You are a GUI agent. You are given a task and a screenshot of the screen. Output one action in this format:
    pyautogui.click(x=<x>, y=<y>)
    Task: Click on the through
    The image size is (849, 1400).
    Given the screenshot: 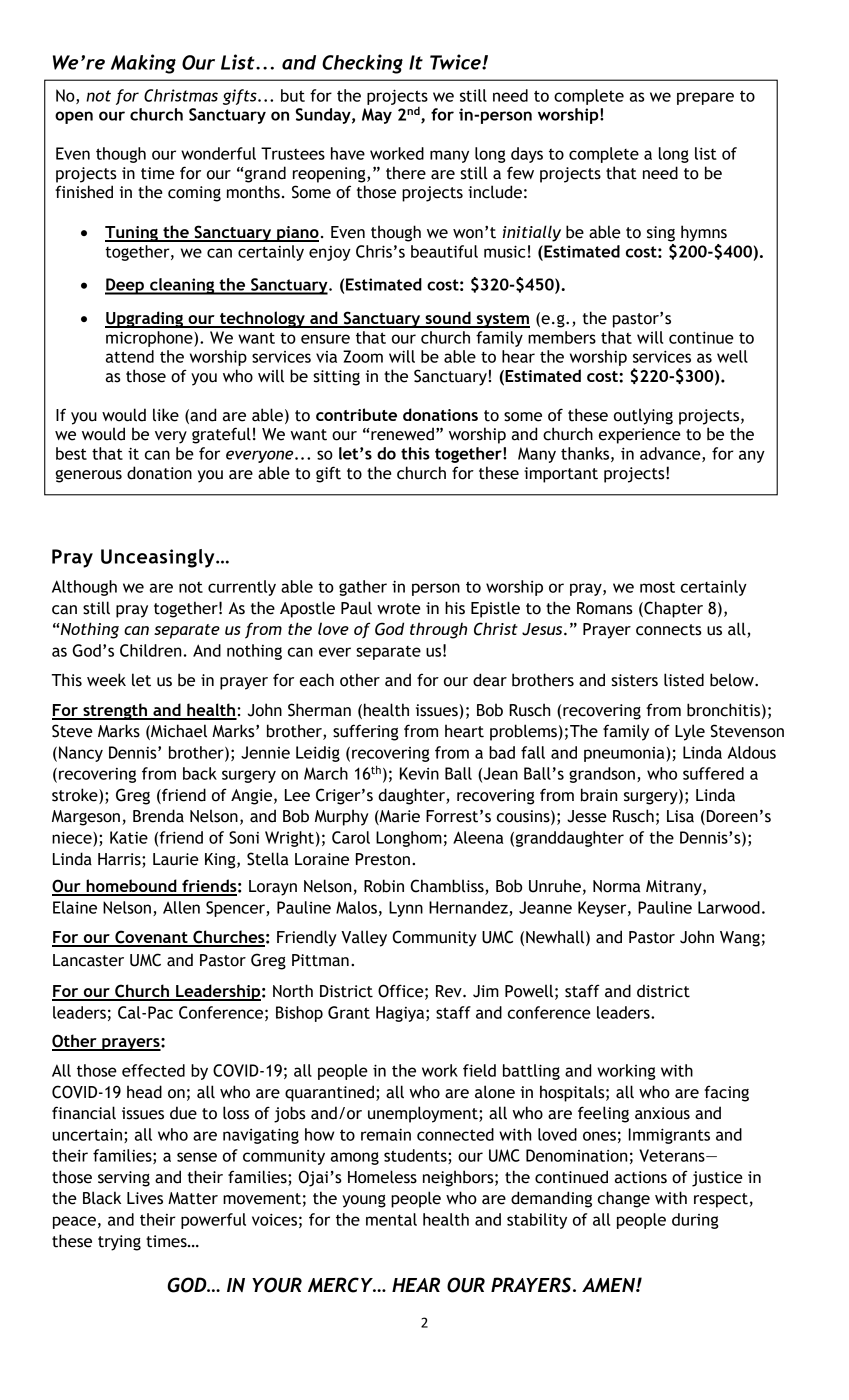 What is the action you would take?
    pyautogui.click(x=438, y=630)
